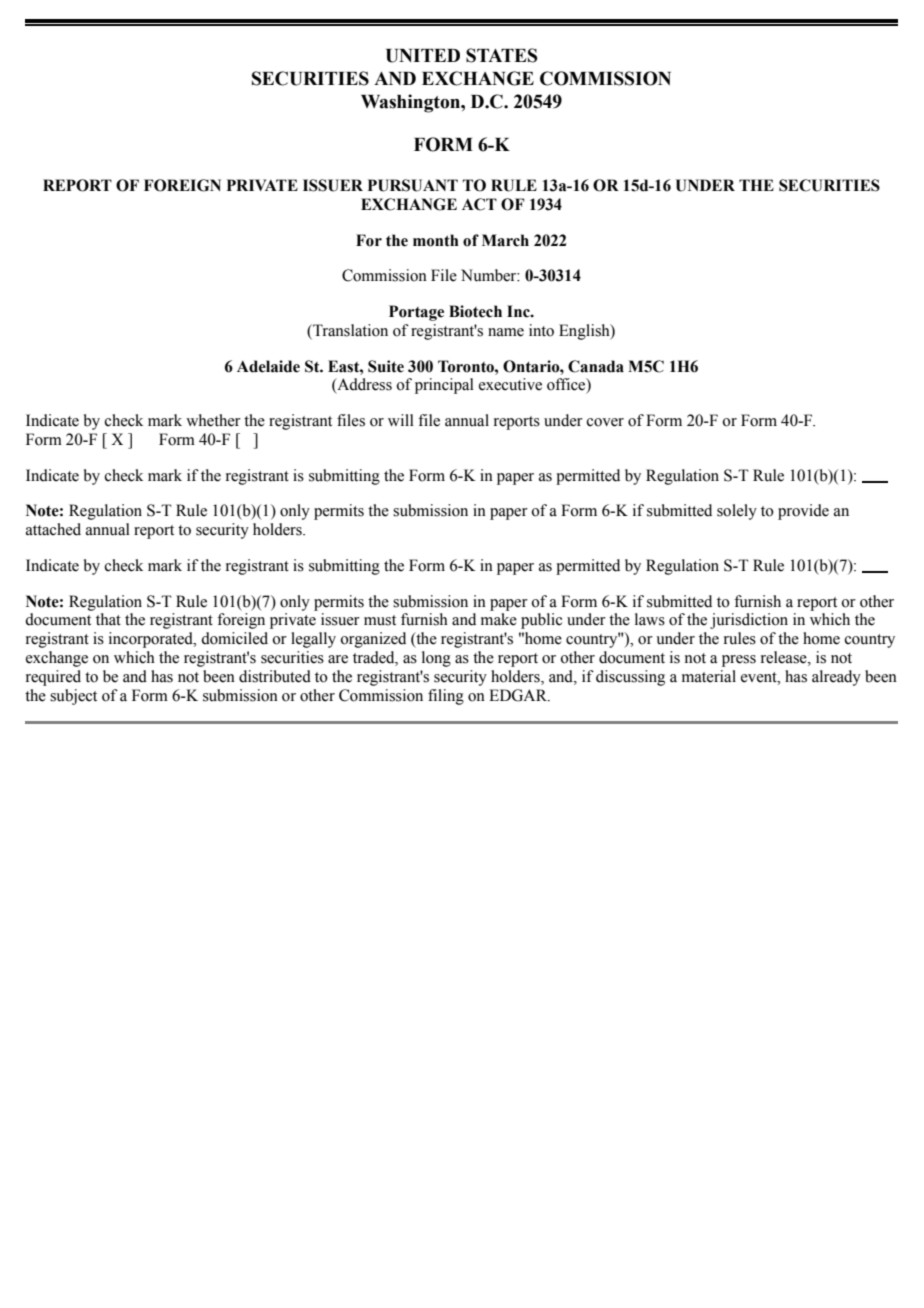 This screenshot has width=924, height=1308. I want to click on long, so click(436, 659).
